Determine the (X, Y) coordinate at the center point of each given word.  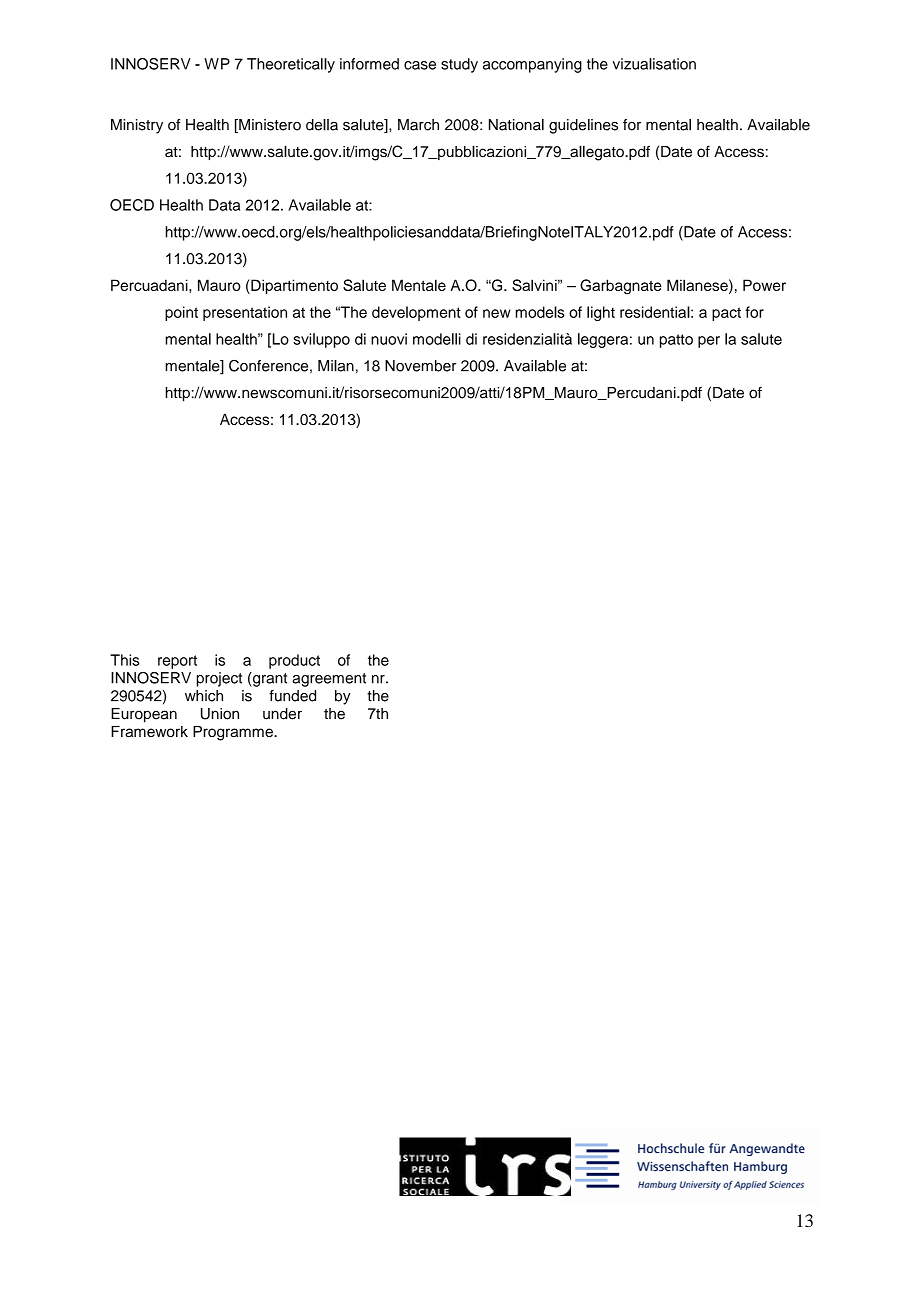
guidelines (583, 126)
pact (726, 314)
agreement (329, 680)
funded (292, 696)
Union (220, 714)
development (416, 313)
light (601, 313)
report (177, 662)
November (420, 366)
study (459, 65)
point (181, 313)
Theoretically (291, 65)
